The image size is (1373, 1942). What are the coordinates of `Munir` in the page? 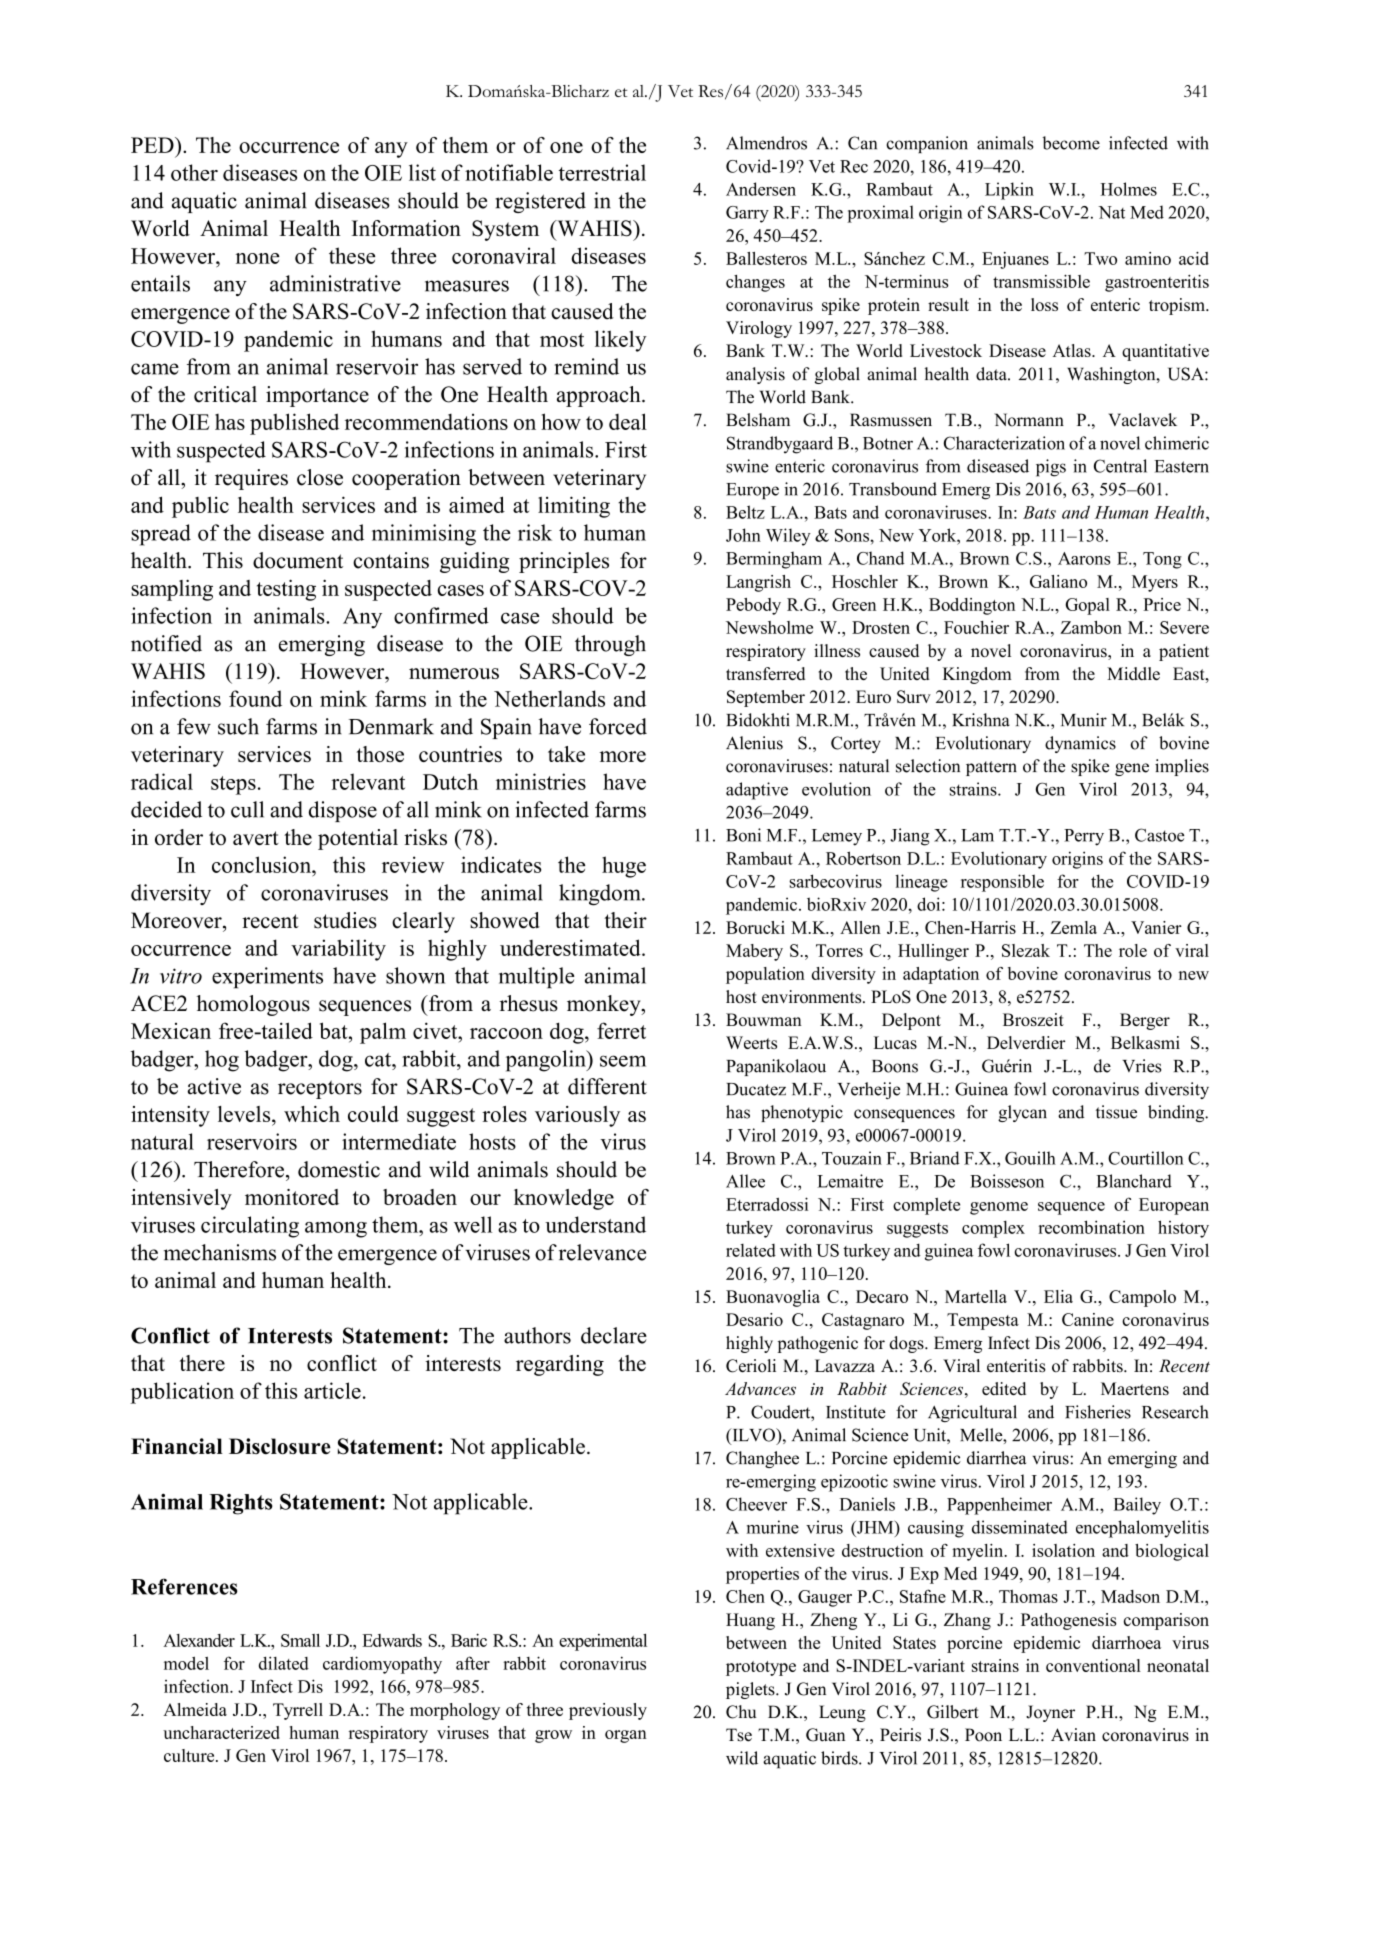 It's located at (1084, 720).
